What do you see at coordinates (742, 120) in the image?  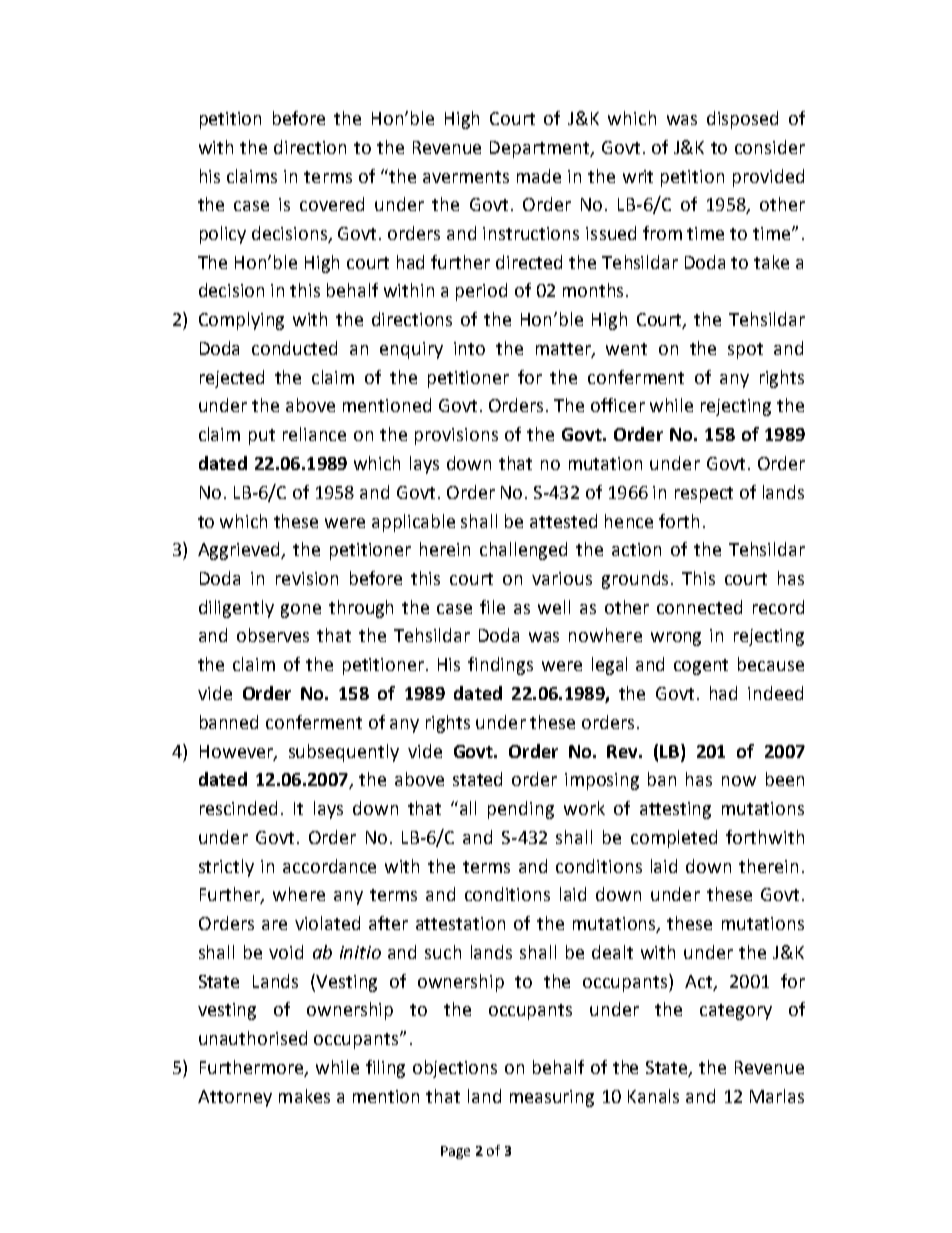 I see `disposed` at bounding box center [742, 120].
